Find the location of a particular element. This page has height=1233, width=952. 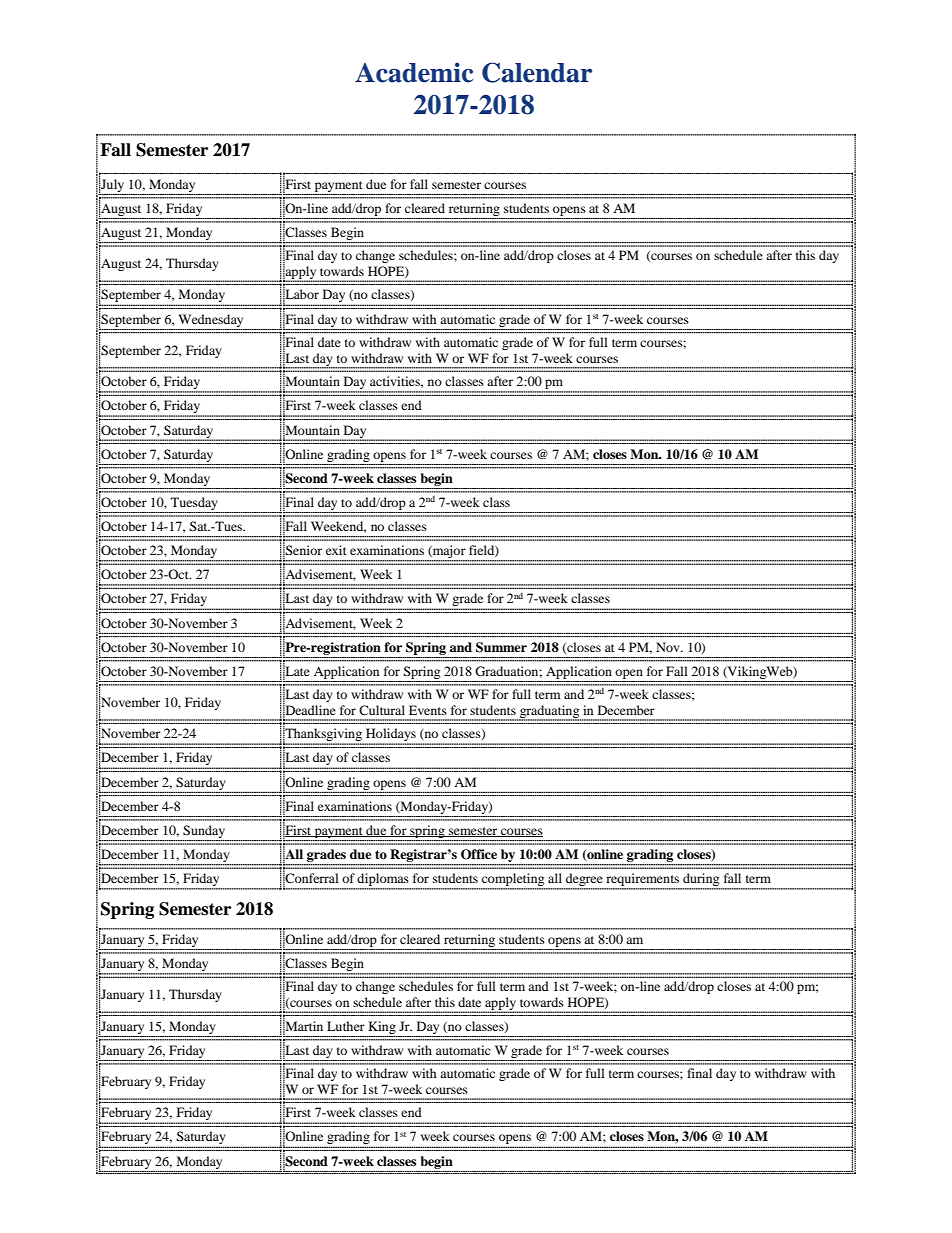

Luther is located at coordinates (346, 1026).
